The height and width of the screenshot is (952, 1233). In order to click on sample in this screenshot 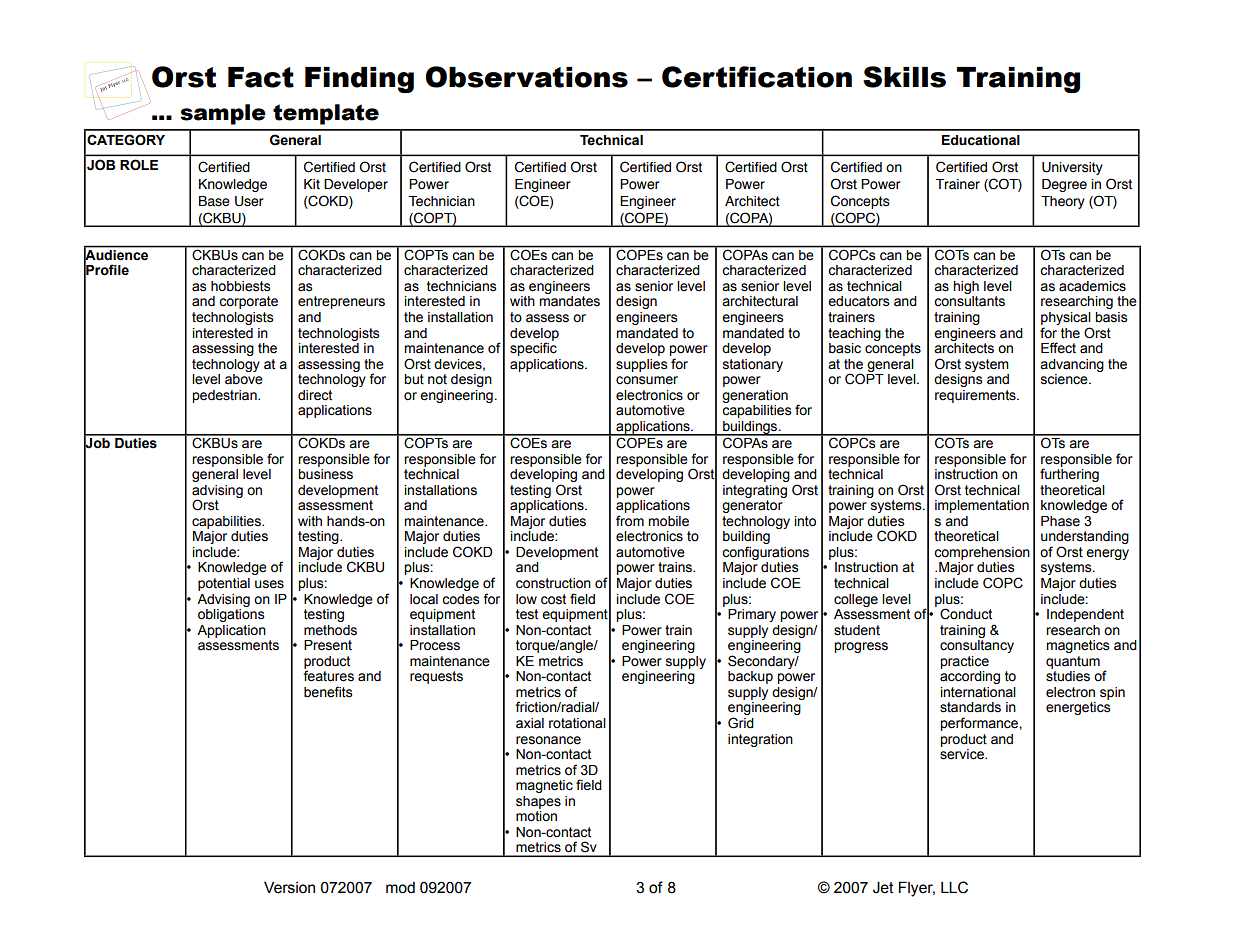, I will do `click(223, 114)`.
